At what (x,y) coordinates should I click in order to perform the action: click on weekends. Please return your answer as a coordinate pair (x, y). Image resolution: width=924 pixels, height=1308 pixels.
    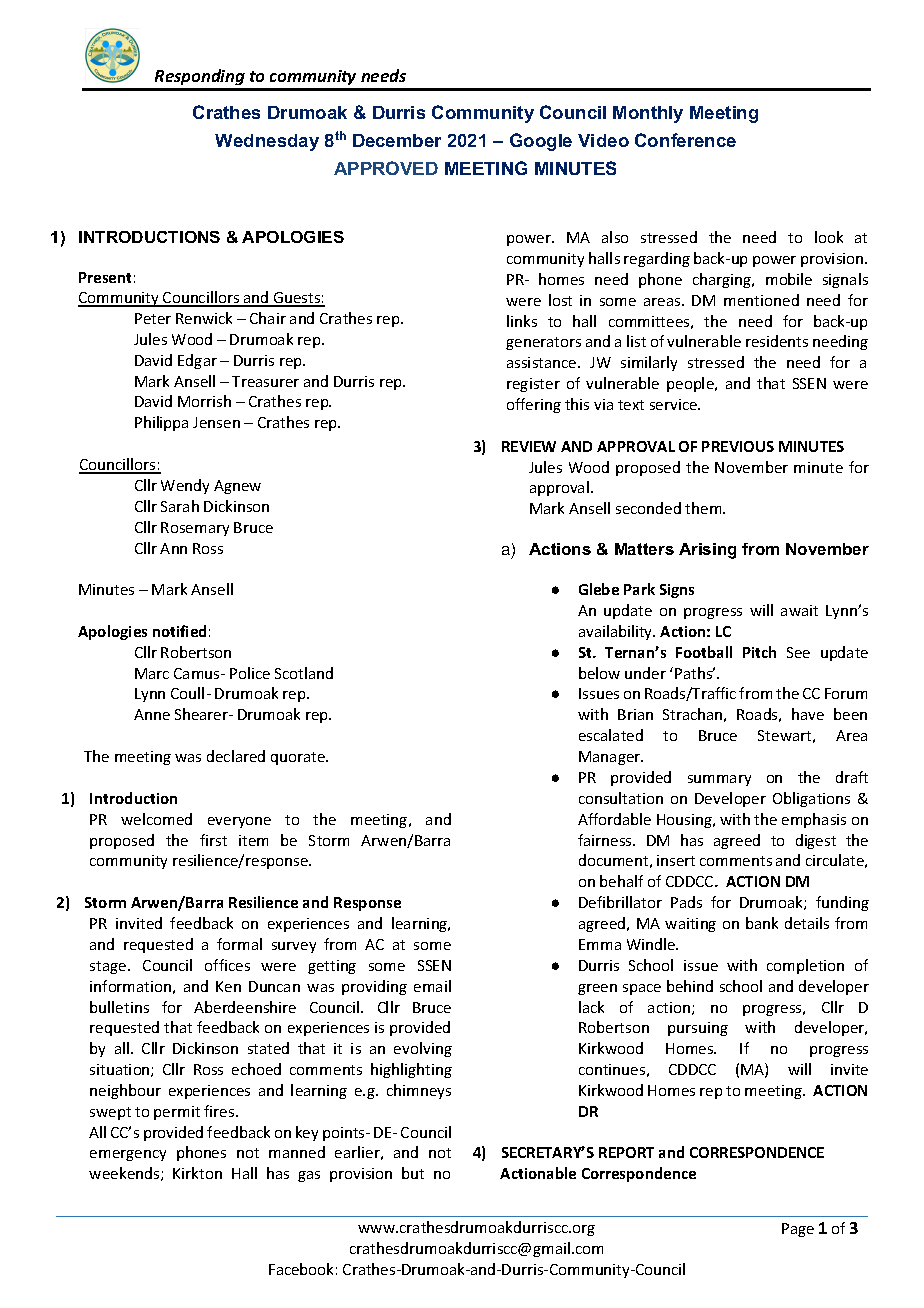
    Looking at the image, I should click on (125, 1174).
